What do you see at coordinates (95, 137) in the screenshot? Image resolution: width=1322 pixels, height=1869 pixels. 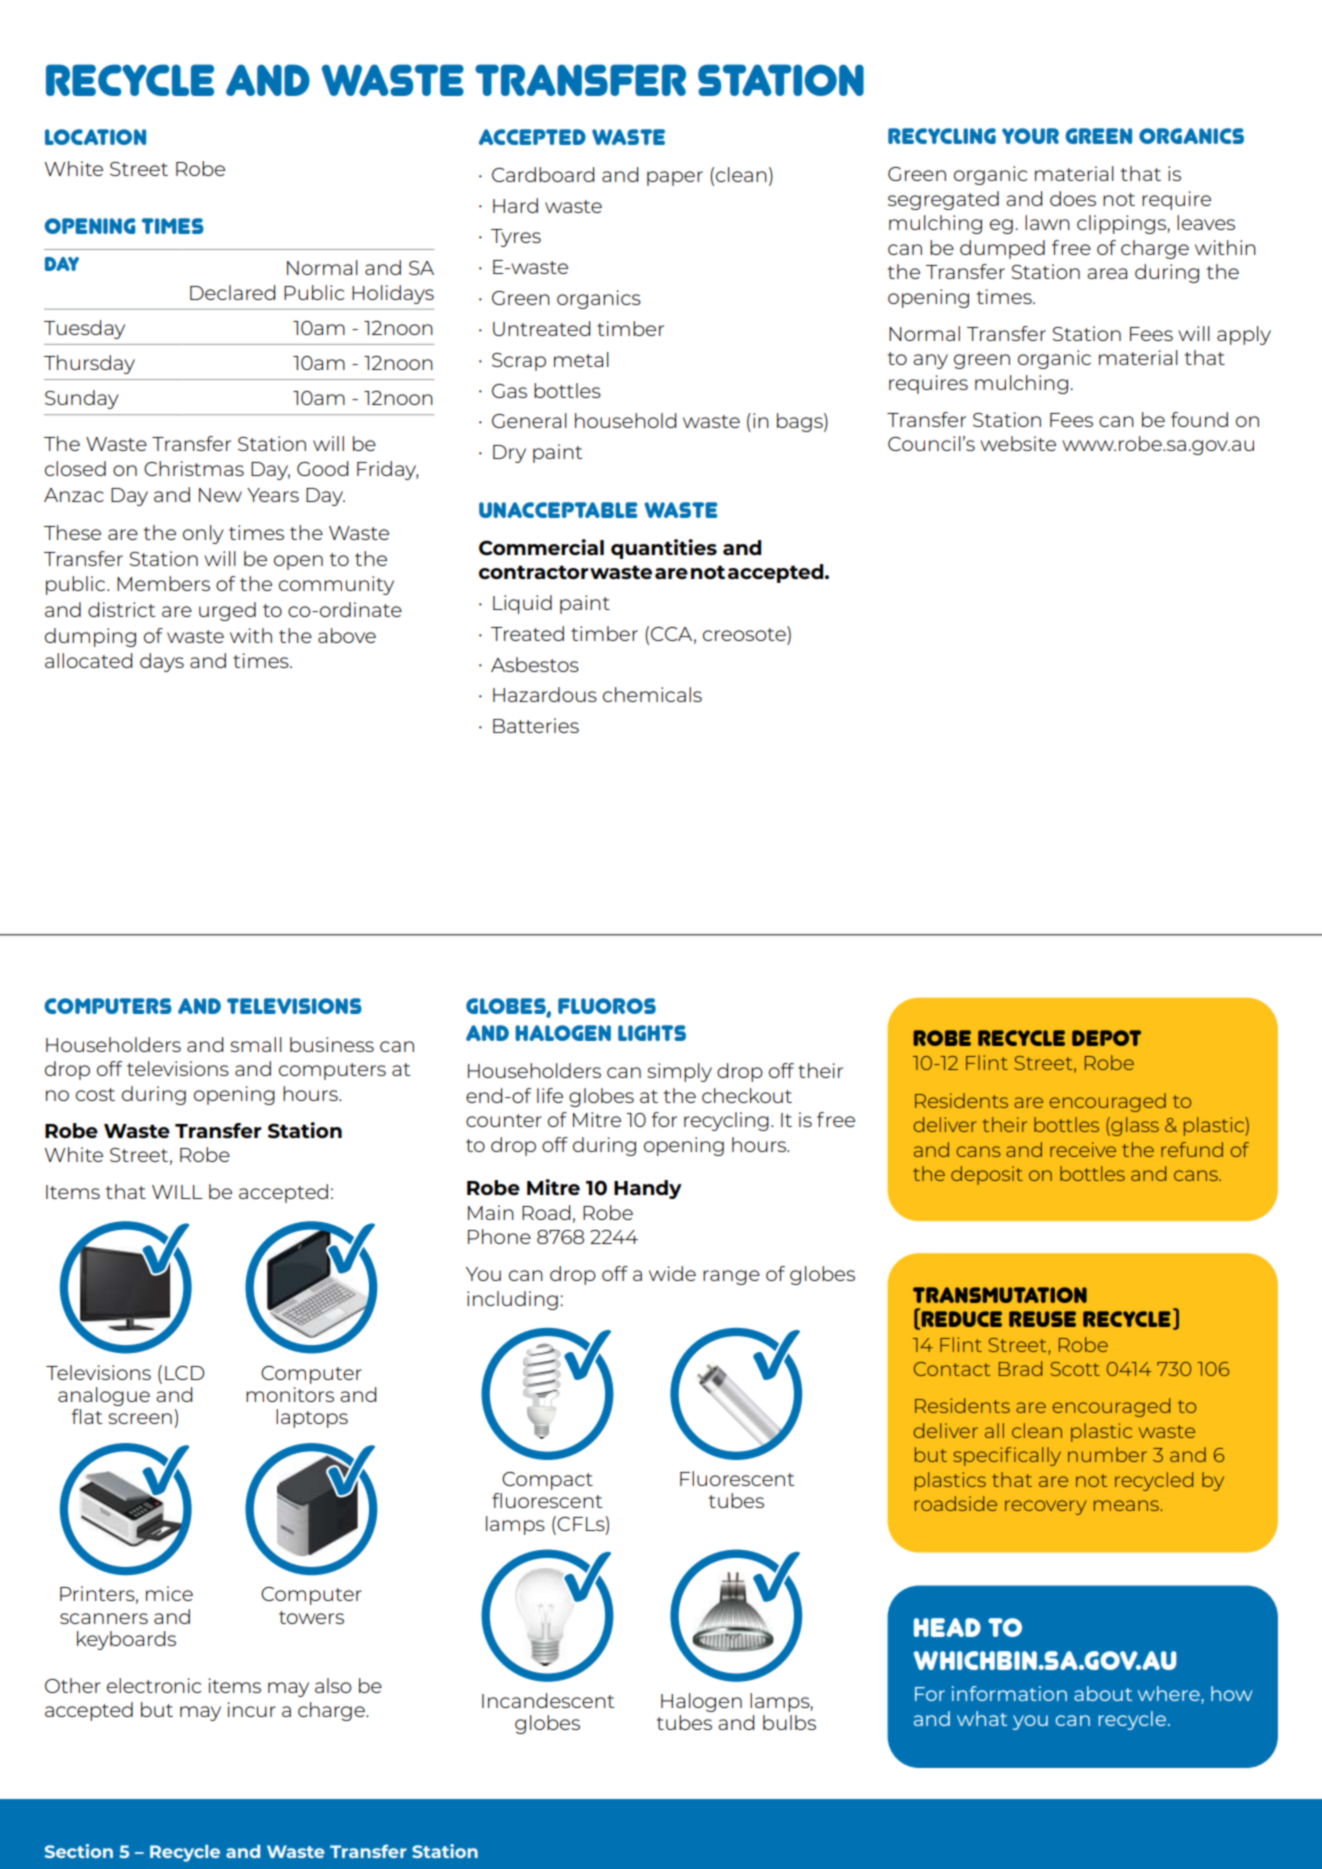 I see `LOCATION` at bounding box center [95, 137].
